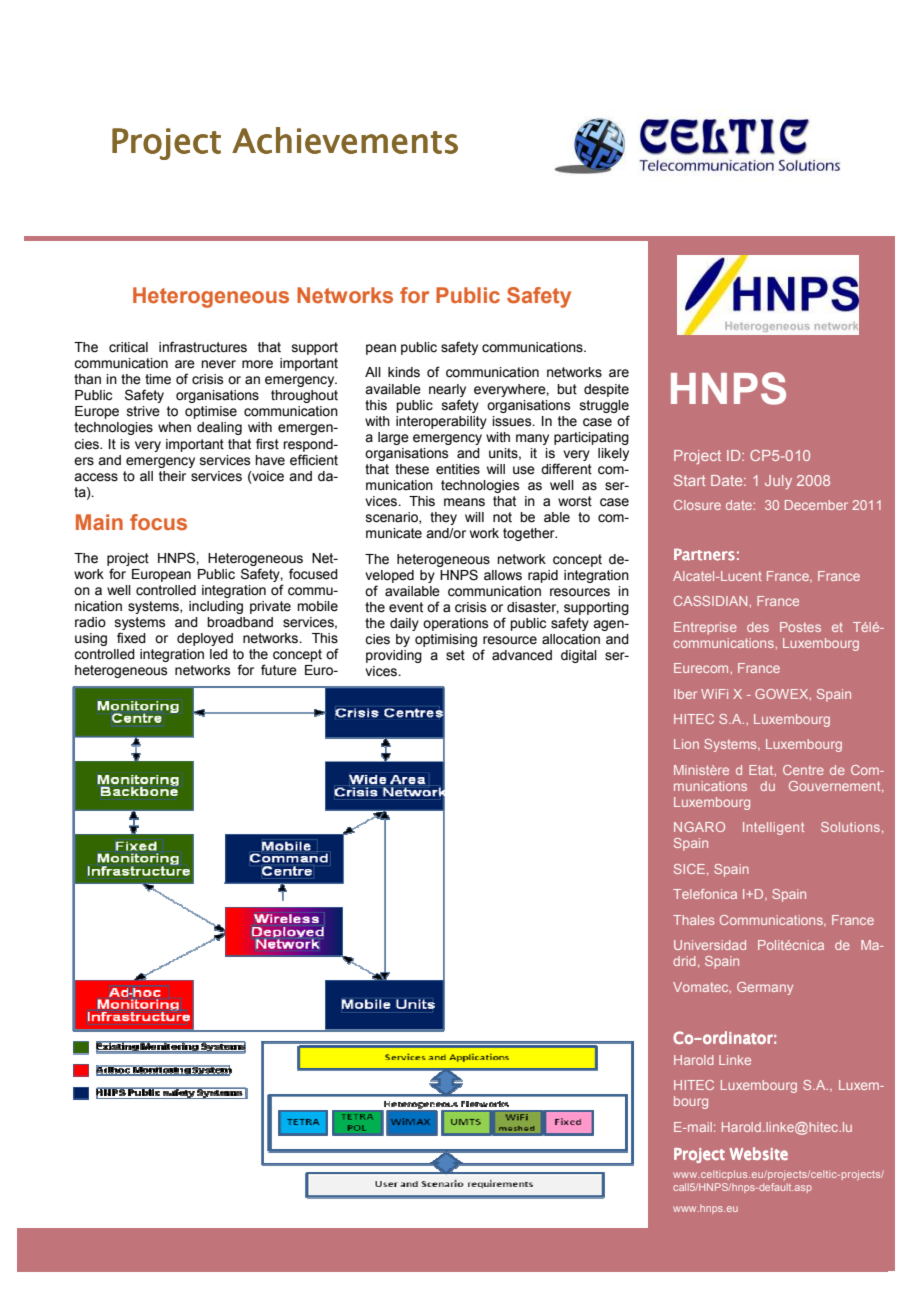 The width and height of the screenshot is (924, 1308). What do you see at coordinates (446, 640) in the screenshot?
I see `optimising` at bounding box center [446, 640].
